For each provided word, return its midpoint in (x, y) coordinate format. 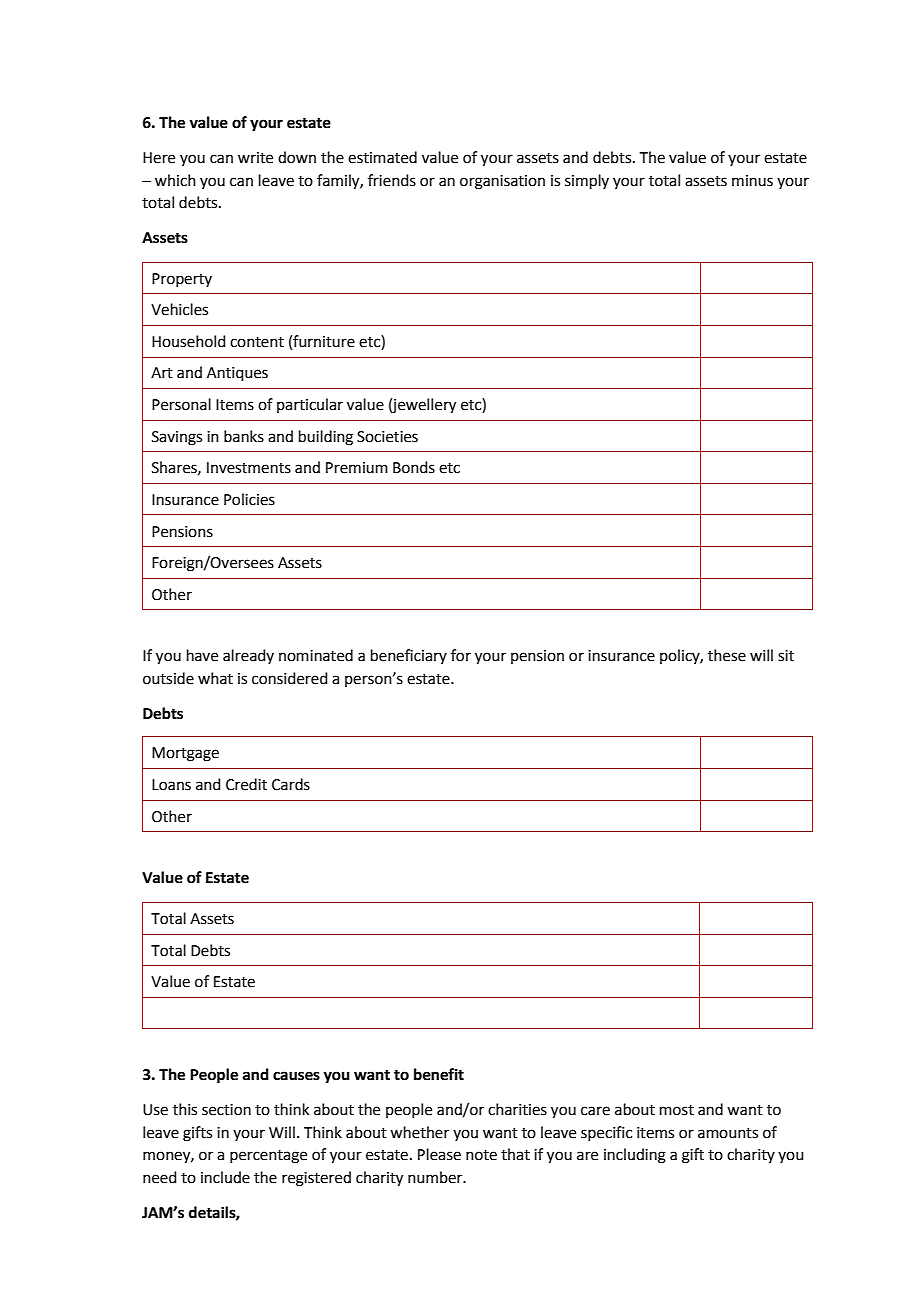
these (727, 655)
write (255, 158)
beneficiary (409, 656)
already (248, 656)
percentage (268, 1157)
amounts (728, 1133)
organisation (502, 182)
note (481, 1155)
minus (752, 181)
